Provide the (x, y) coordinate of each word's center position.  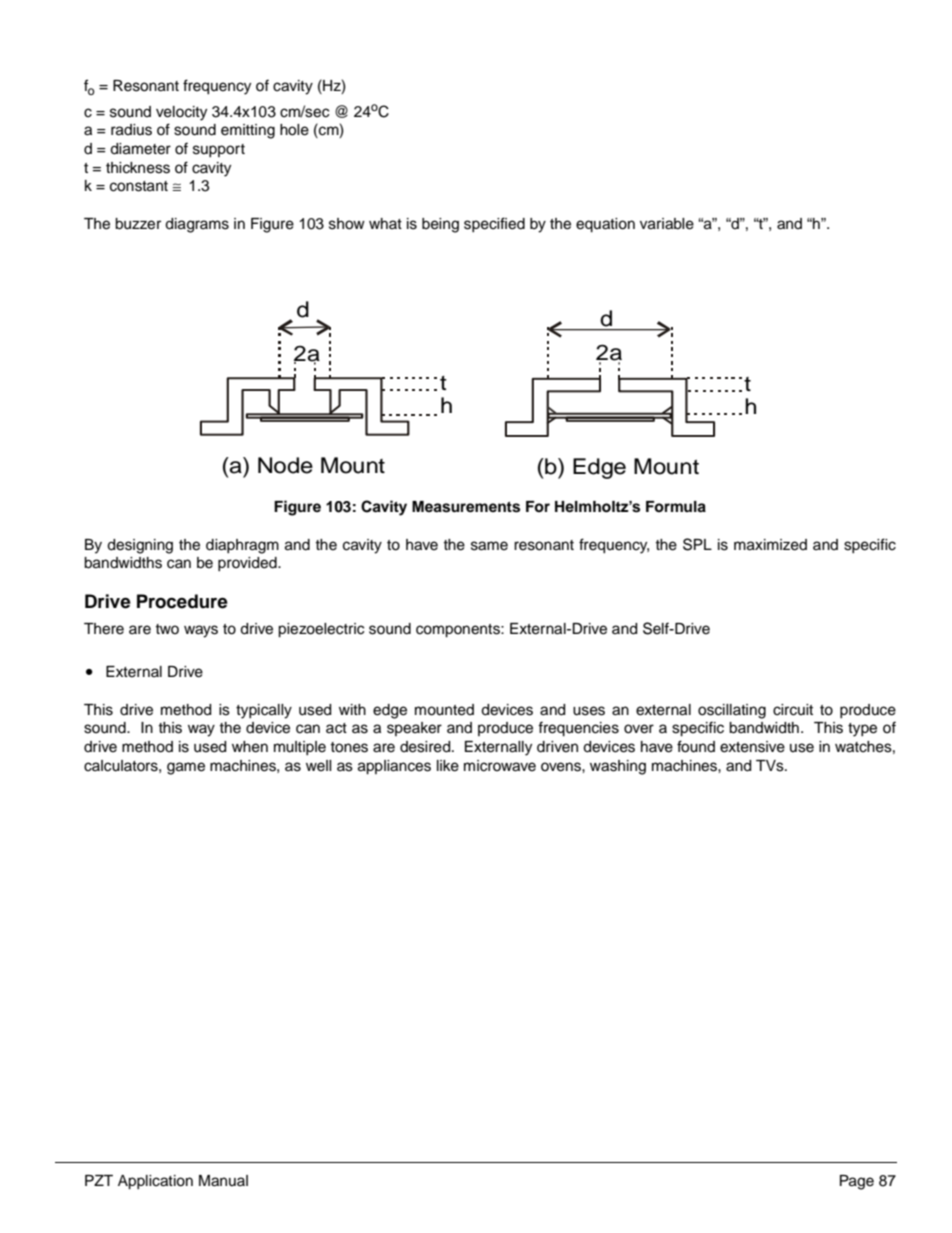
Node (285, 465)
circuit (793, 710)
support (219, 150)
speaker (414, 729)
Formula (676, 507)
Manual (223, 1181)
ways (201, 631)
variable (667, 224)
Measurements (466, 507)
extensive (752, 747)
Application (155, 1182)
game (186, 768)
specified (494, 224)
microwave (500, 766)
